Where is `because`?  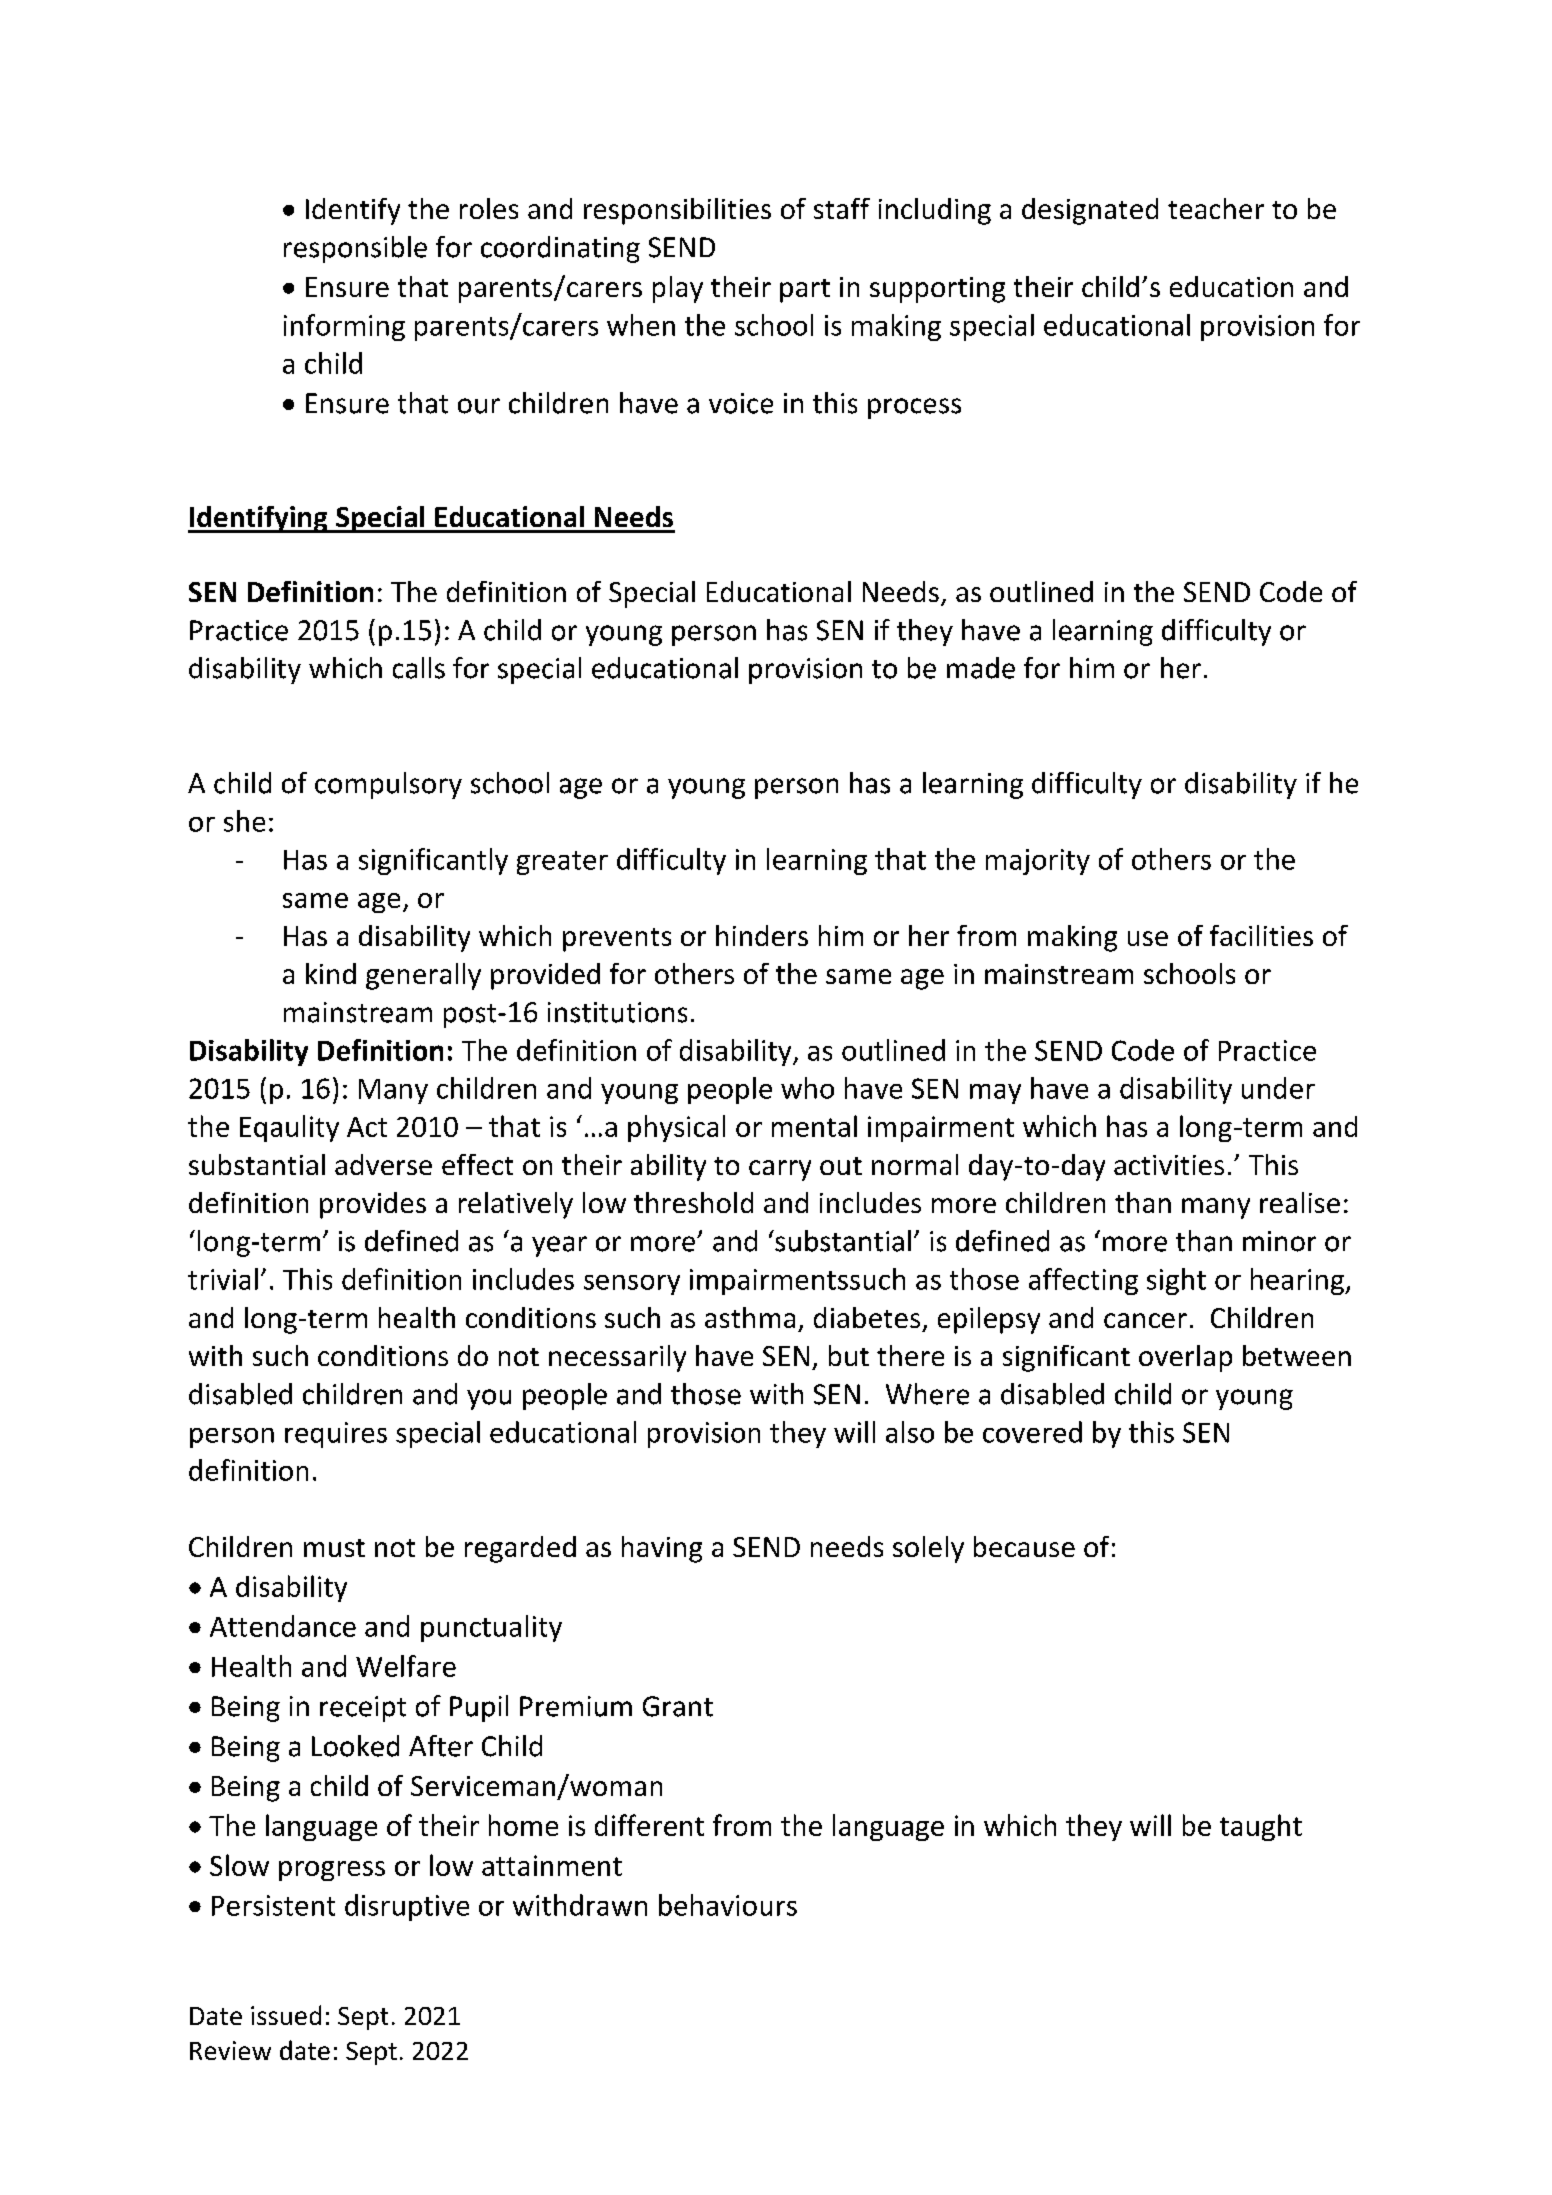
because is located at coordinates (1024, 1546).
